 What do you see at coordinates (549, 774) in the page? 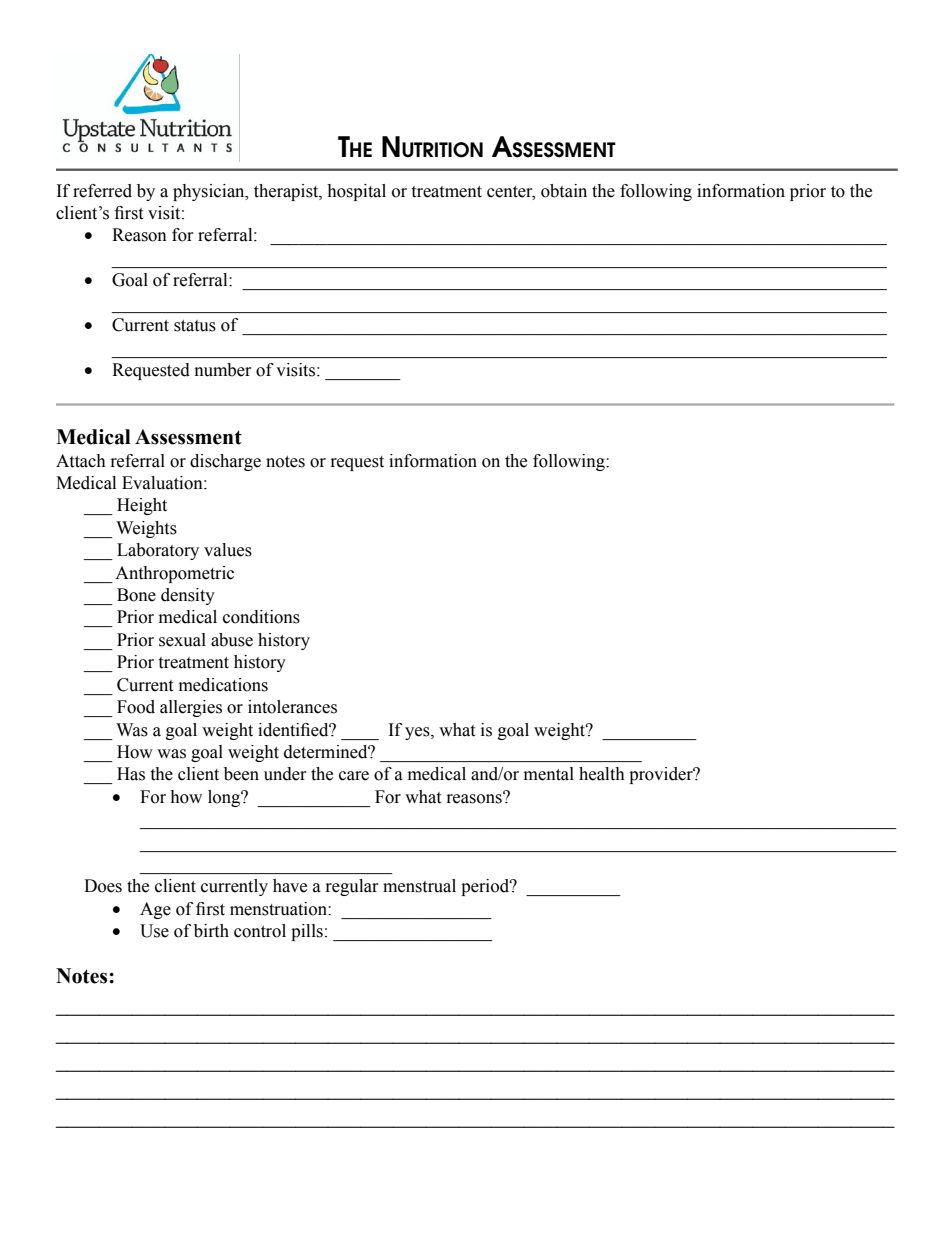
I see `mental` at bounding box center [549, 774].
